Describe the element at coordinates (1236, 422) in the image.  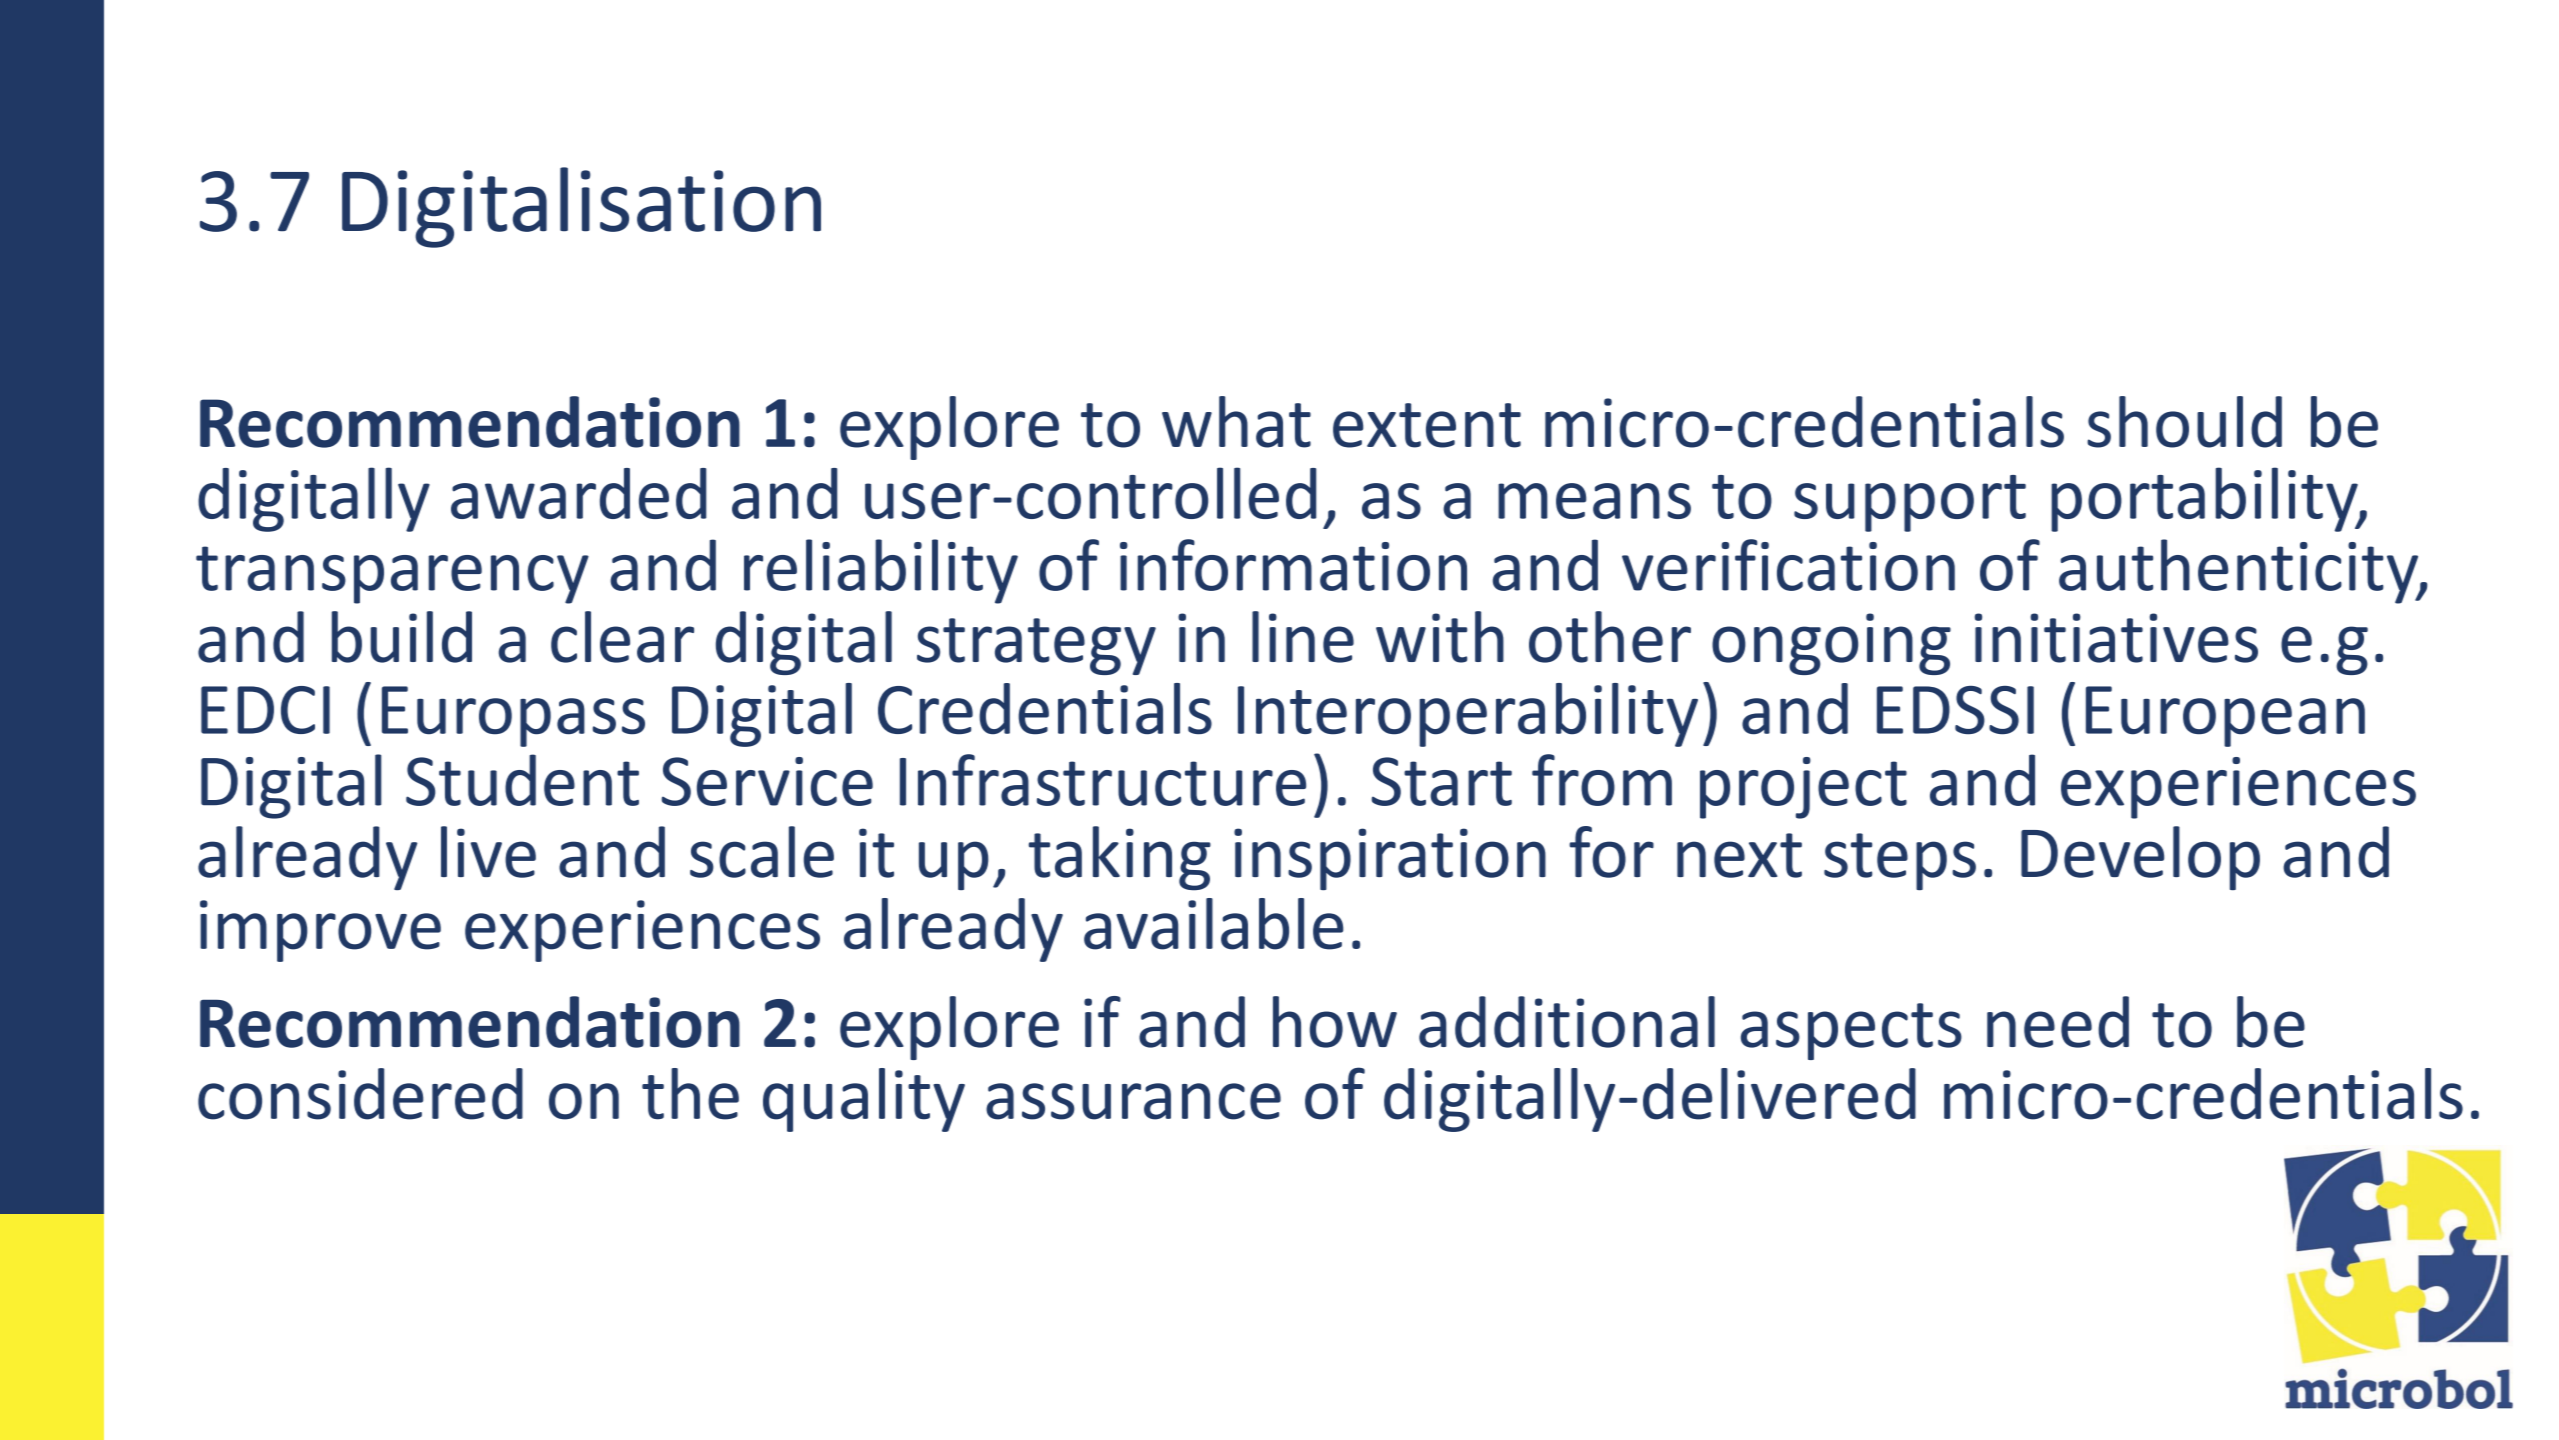
I see `what` at that location.
